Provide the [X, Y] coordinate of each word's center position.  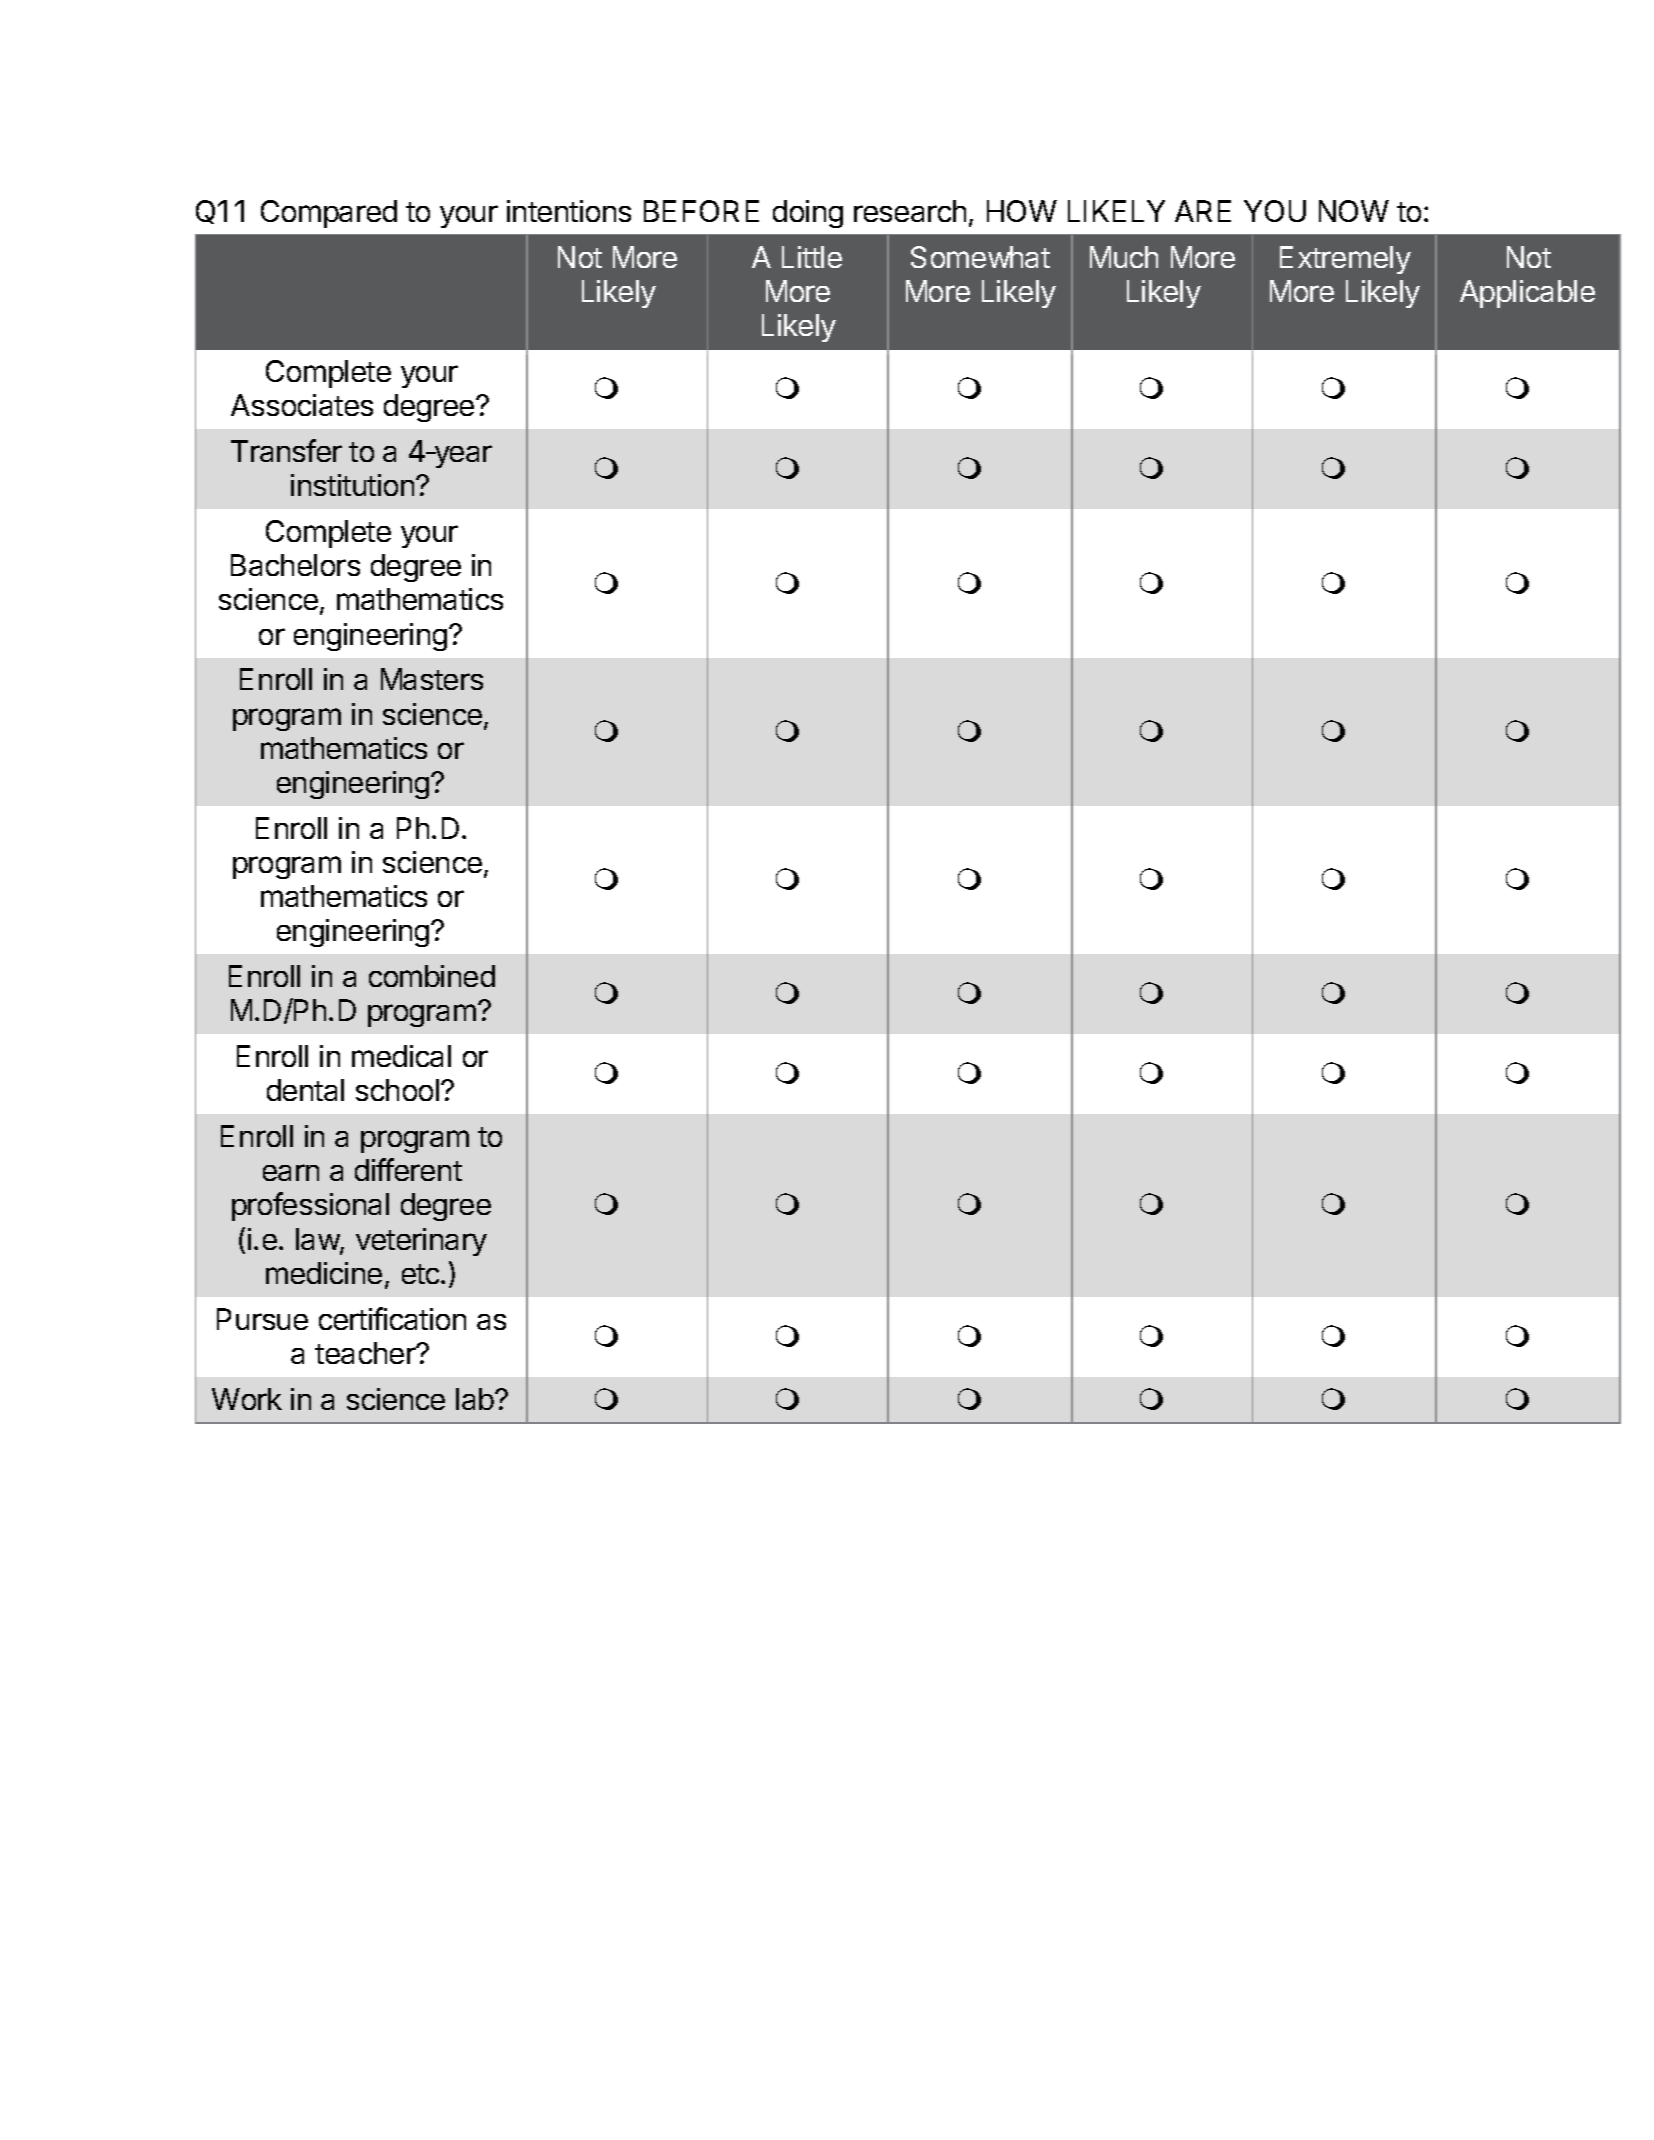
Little [812, 257]
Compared [329, 214]
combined [432, 976]
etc [422, 1274]
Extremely [1345, 260]
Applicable [1527, 294]
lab [476, 1399]
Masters [432, 679]
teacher [366, 1353]
